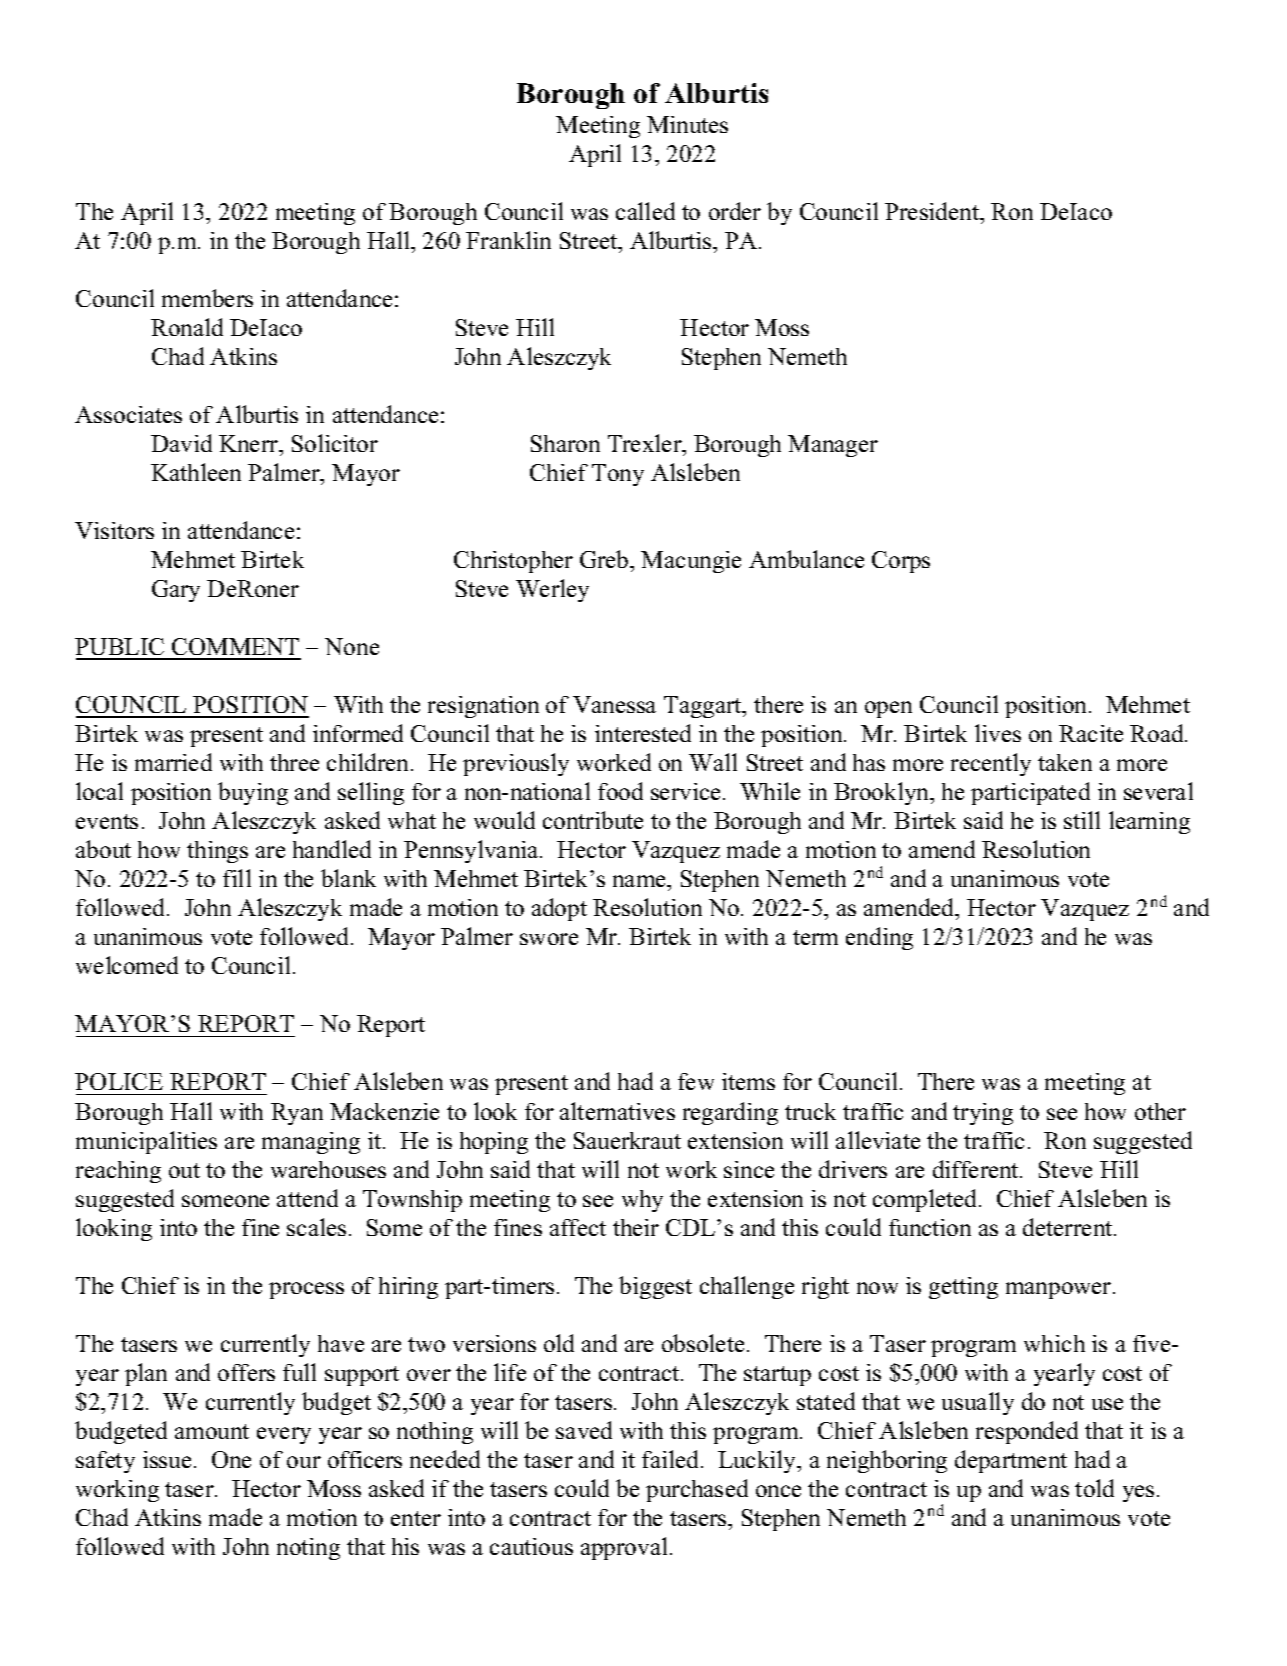 The height and width of the document is (1666, 1287). Describe the element at coordinates (593, 820) in the document. I see `contribute` at that location.
